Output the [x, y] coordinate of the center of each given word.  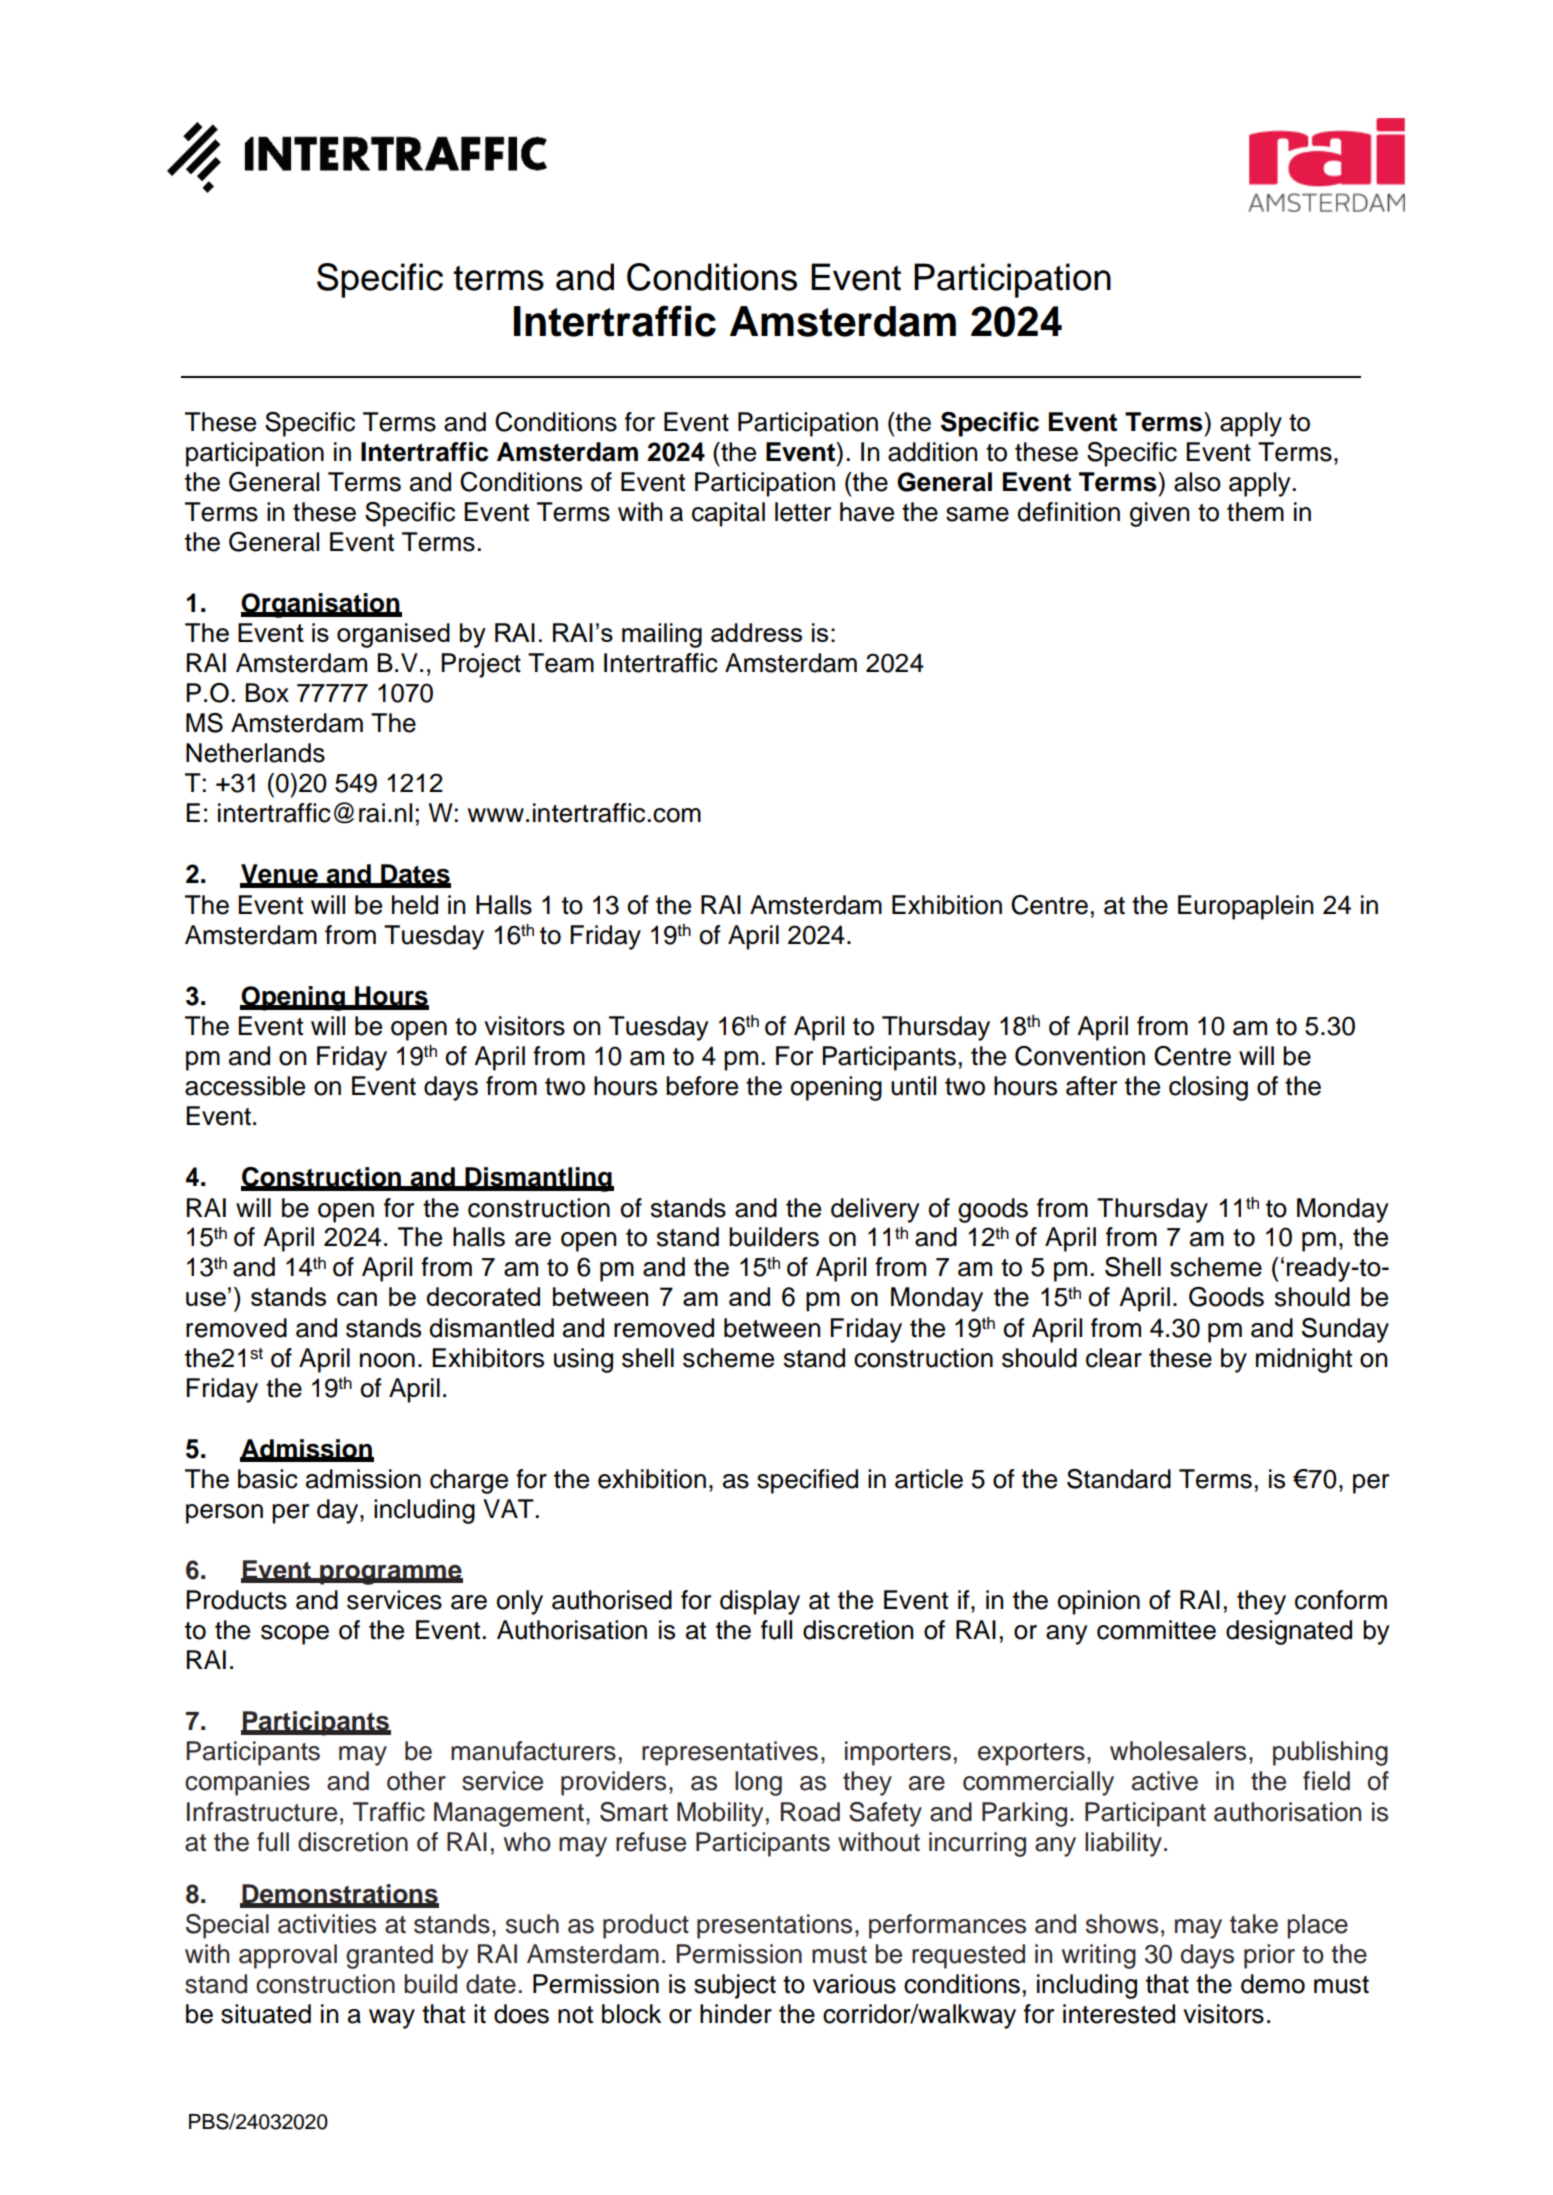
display [760, 1602]
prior [1269, 1956]
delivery [875, 1210]
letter [803, 512]
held [415, 905]
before [702, 1086]
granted [389, 1956]
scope [295, 1635]
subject [735, 1986]
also [1197, 482]
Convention [1080, 1056]
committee [1156, 1630]
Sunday [1345, 1330]
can [357, 1299]
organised [393, 635]
